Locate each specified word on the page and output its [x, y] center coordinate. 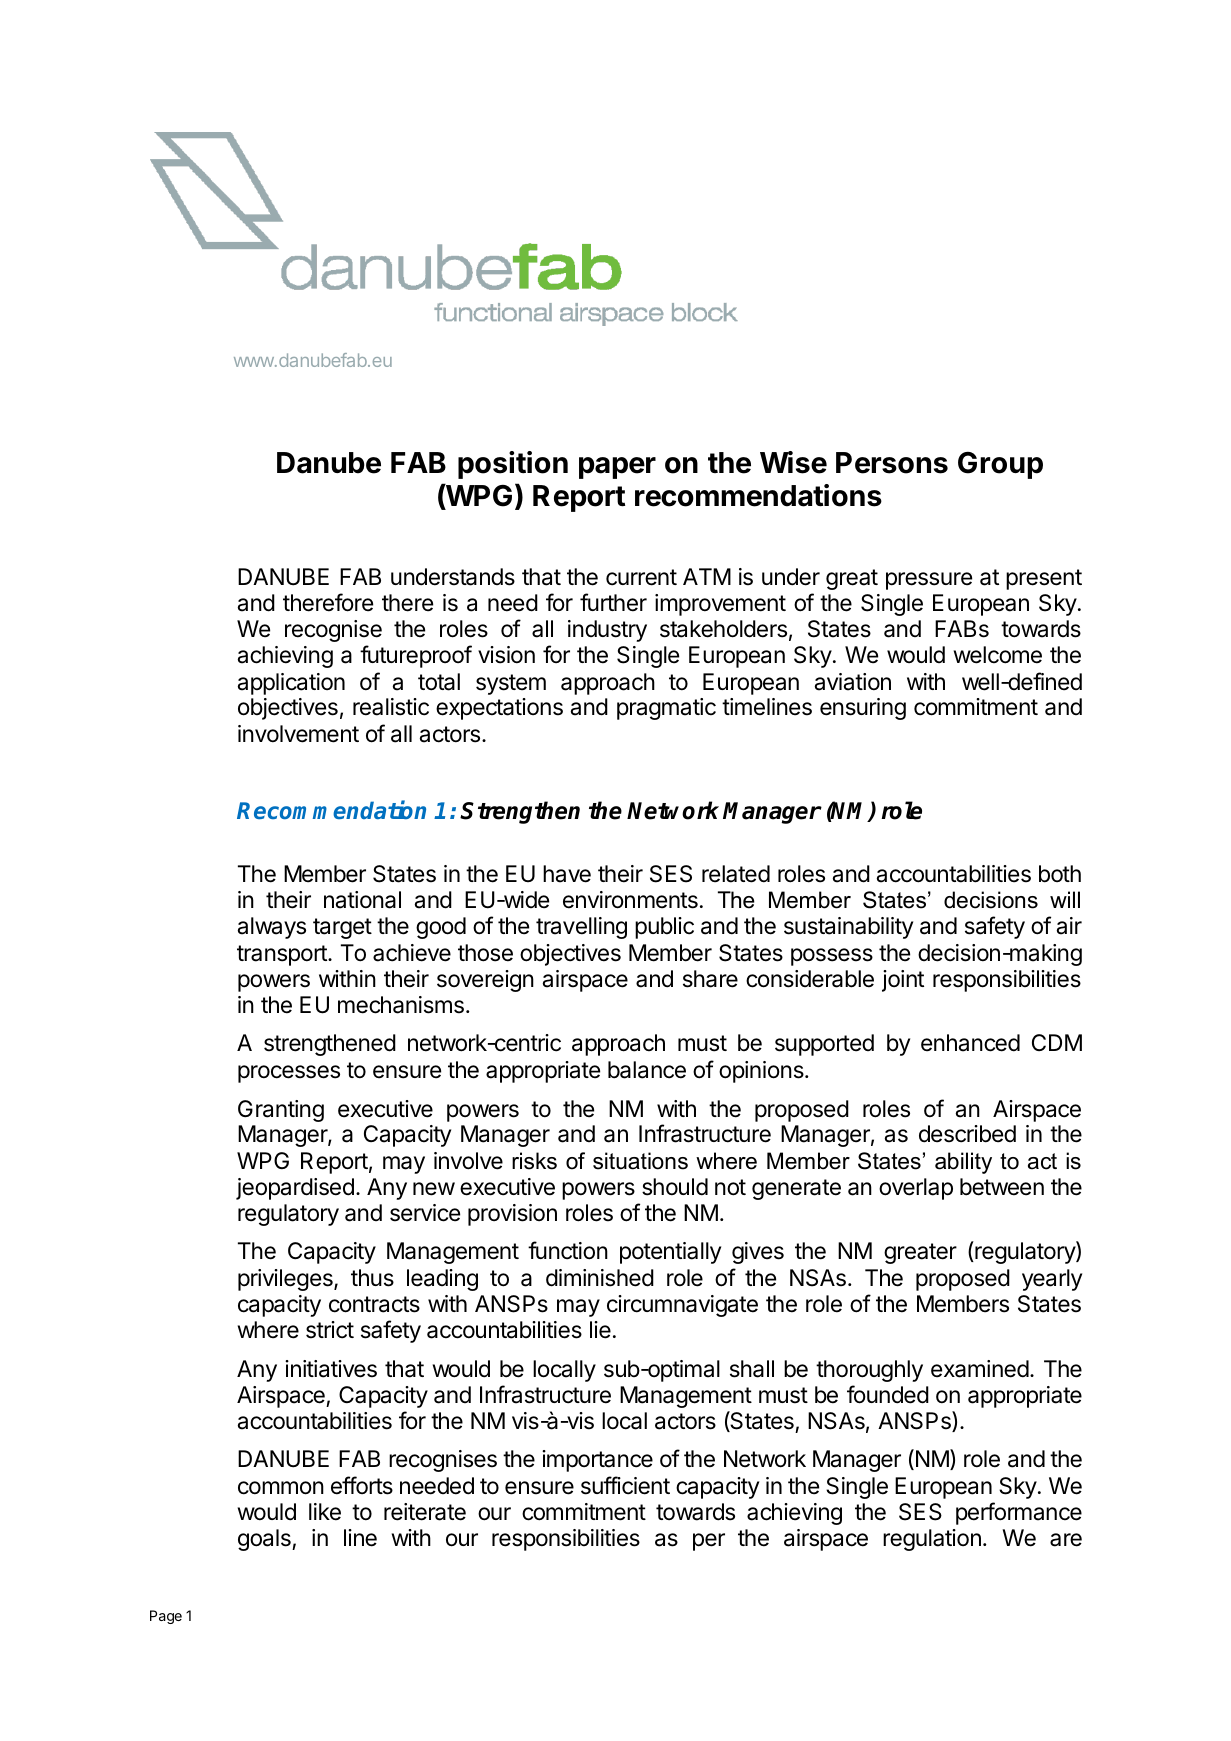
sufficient [625, 1485]
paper [617, 468]
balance [647, 1070]
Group [1000, 465]
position [513, 465]
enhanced [970, 1043]
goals [265, 1540]
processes [289, 1074]
